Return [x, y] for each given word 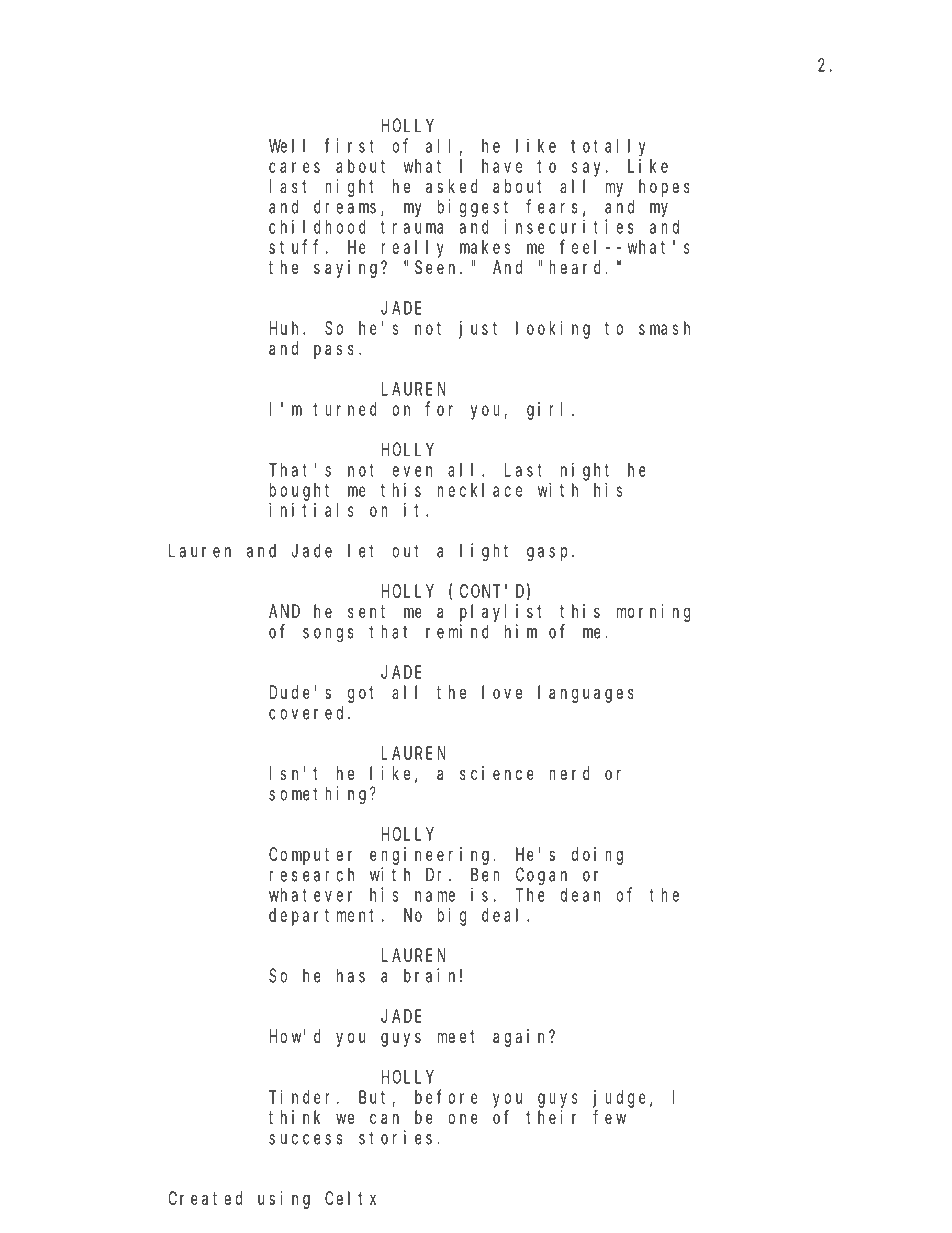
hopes [664, 188]
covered [309, 712]
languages [586, 694]
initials [311, 510]
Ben [485, 875]
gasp [550, 554]
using [284, 1200]
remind [457, 631]
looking [553, 330]
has [351, 975]
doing [597, 856]
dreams [348, 207]
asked [452, 186]
